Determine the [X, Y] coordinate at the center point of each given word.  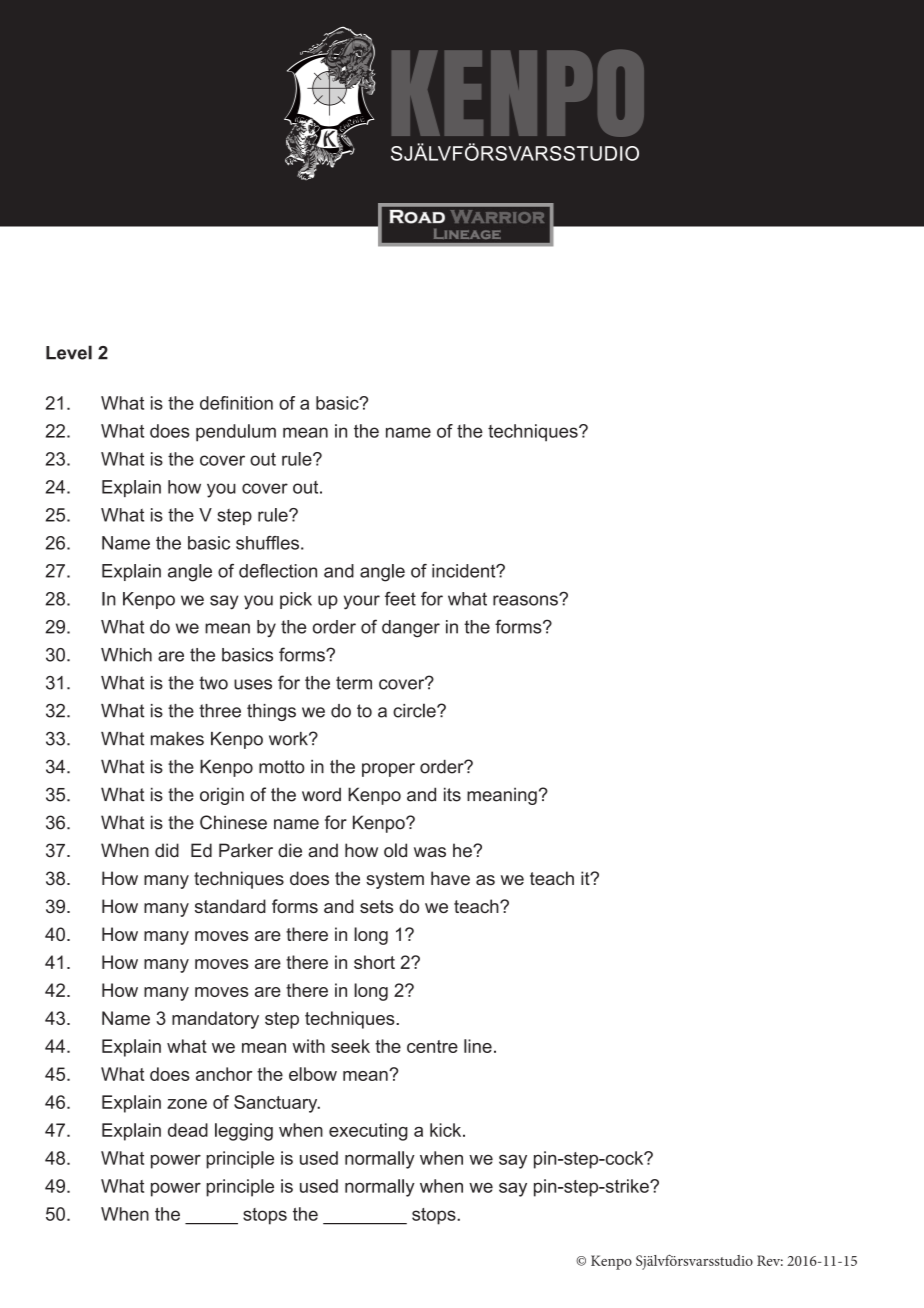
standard [230, 906]
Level [69, 352]
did [167, 850]
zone [187, 1104]
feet [400, 599]
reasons [526, 600]
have [450, 878]
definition [236, 403]
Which [126, 655]
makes [177, 739]
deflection [278, 571]
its [452, 794]
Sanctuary [277, 1104]
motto [282, 767]
